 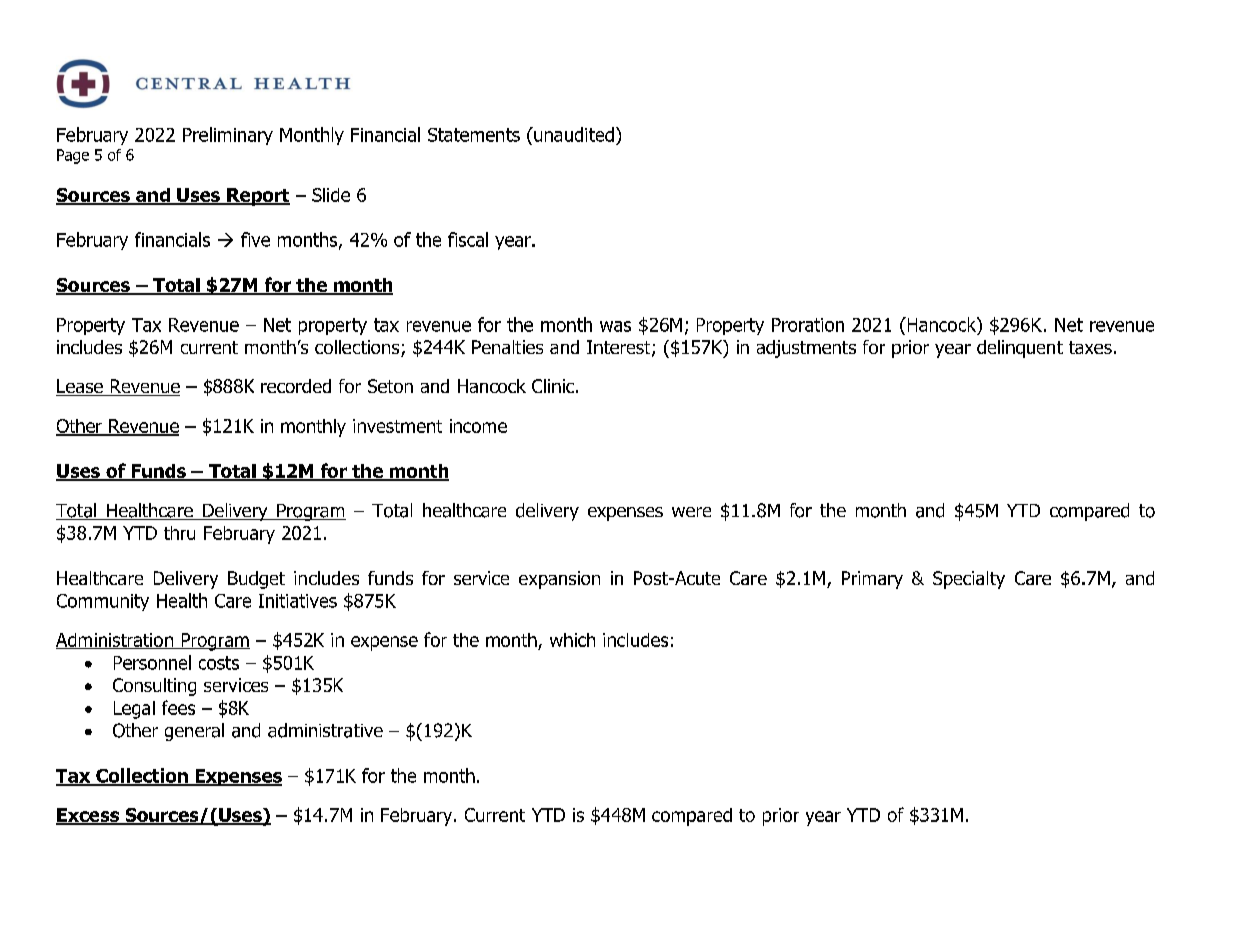 What do you see at coordinates (872, 580) in the screenshot?
I see `Primary` at bounding box center [872, 580].
